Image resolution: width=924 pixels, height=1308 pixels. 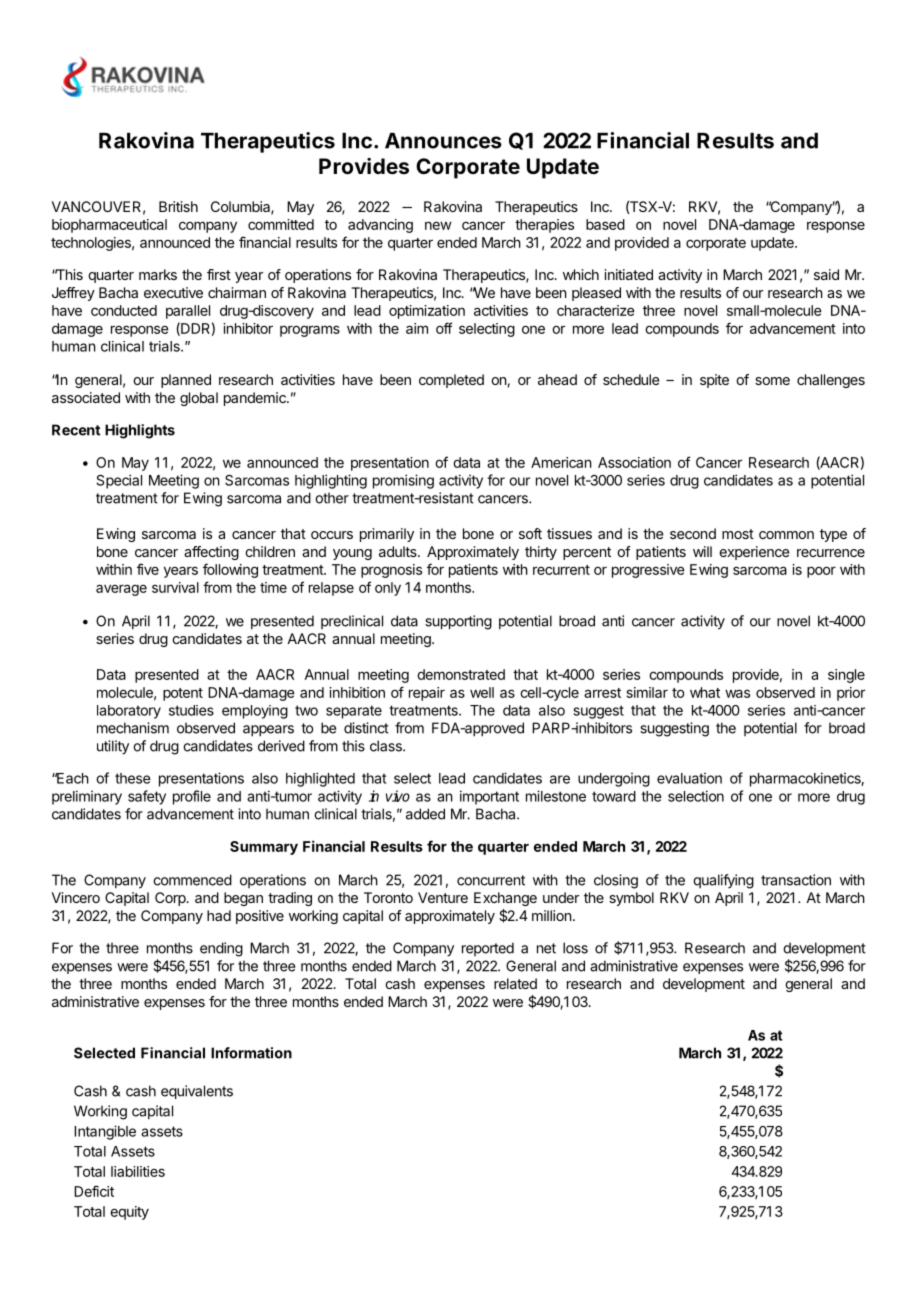 What do you see at coordinates (826, 274) in the screenshot?
I see `said` at bounding box center [826, 274].
